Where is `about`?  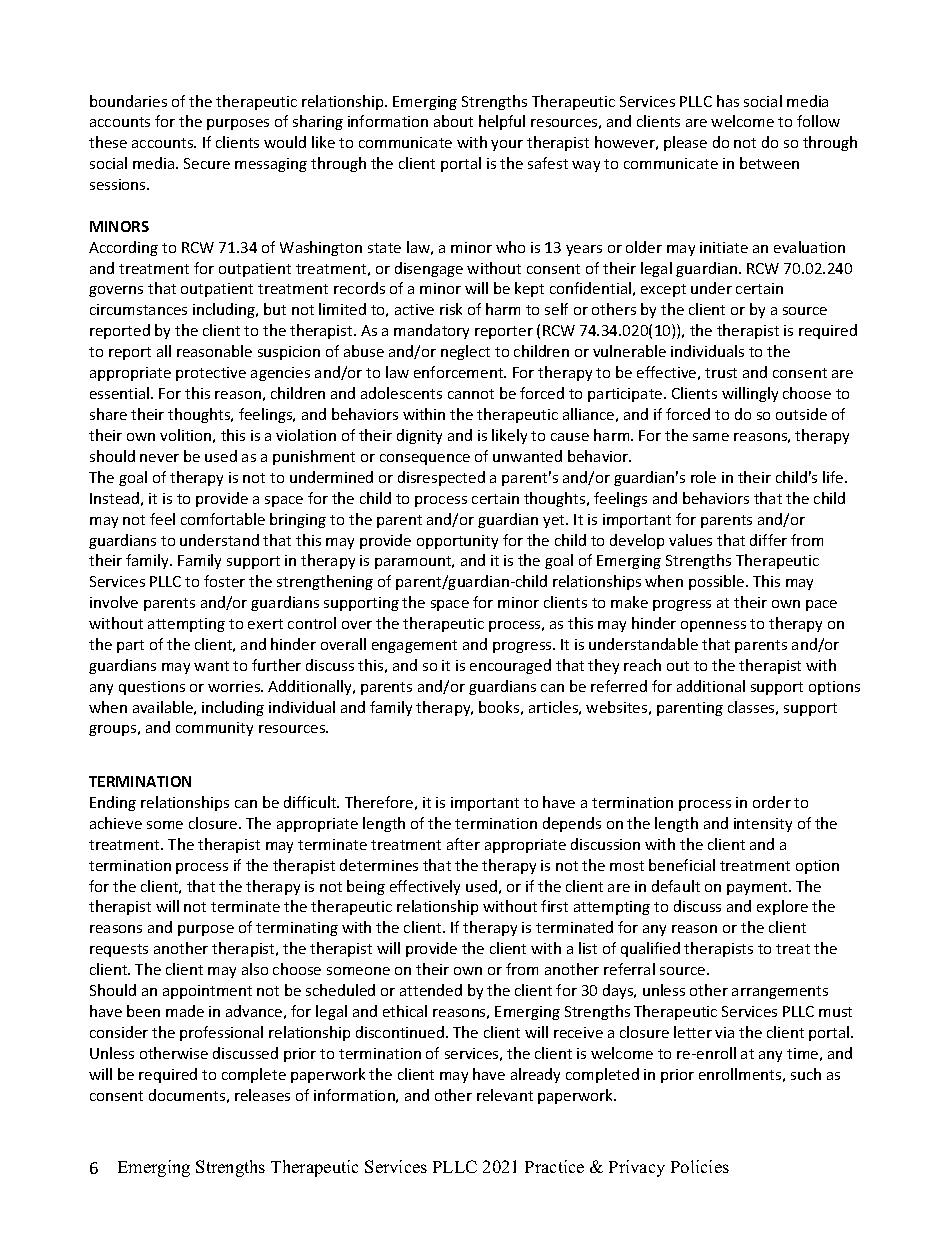 about is located at coordinates (453, 121).
